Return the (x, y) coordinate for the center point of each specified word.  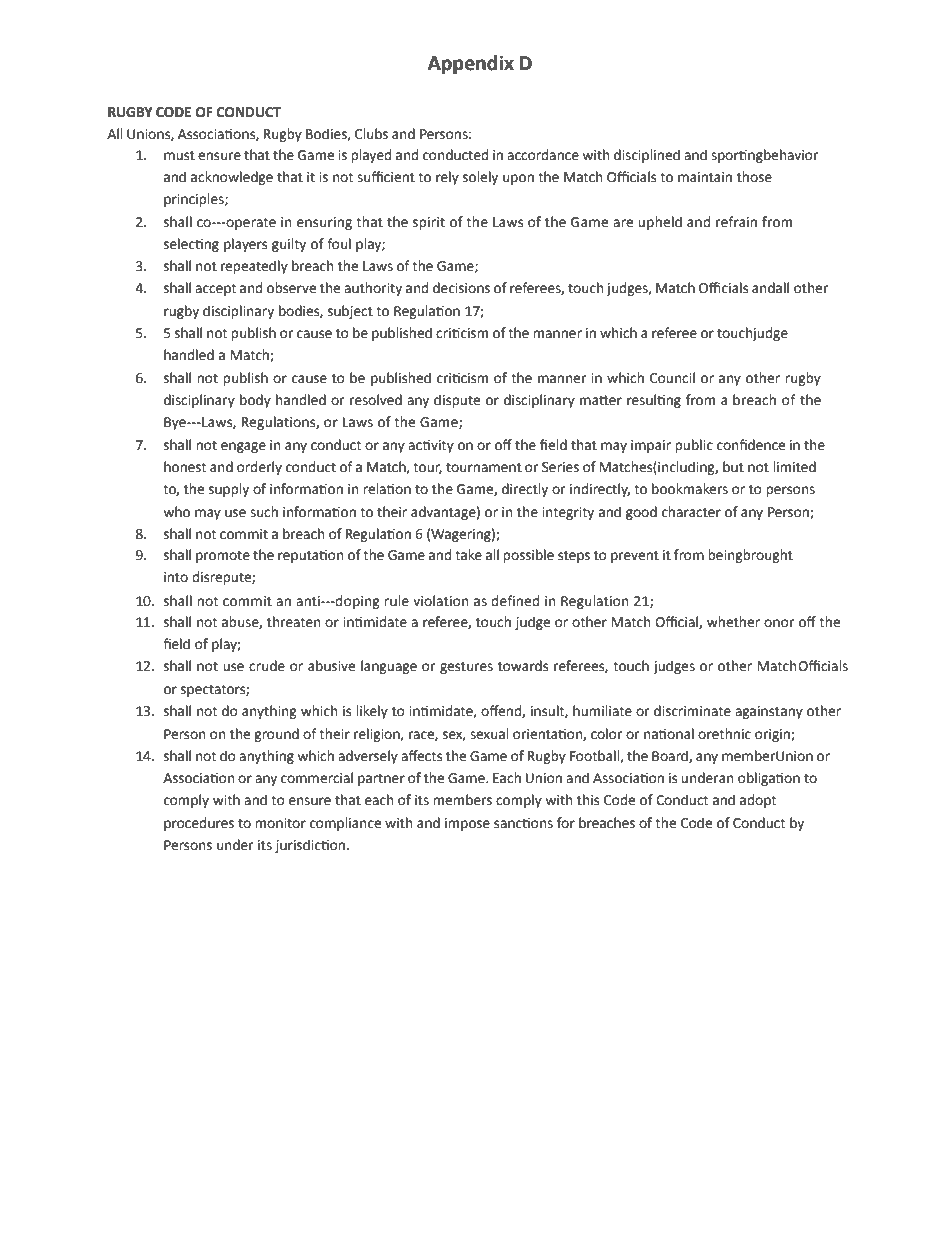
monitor (280, 823)
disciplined (647, 156)
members (462, 800)
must (179, 156)
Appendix (471, 64)
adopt (758, 801)
